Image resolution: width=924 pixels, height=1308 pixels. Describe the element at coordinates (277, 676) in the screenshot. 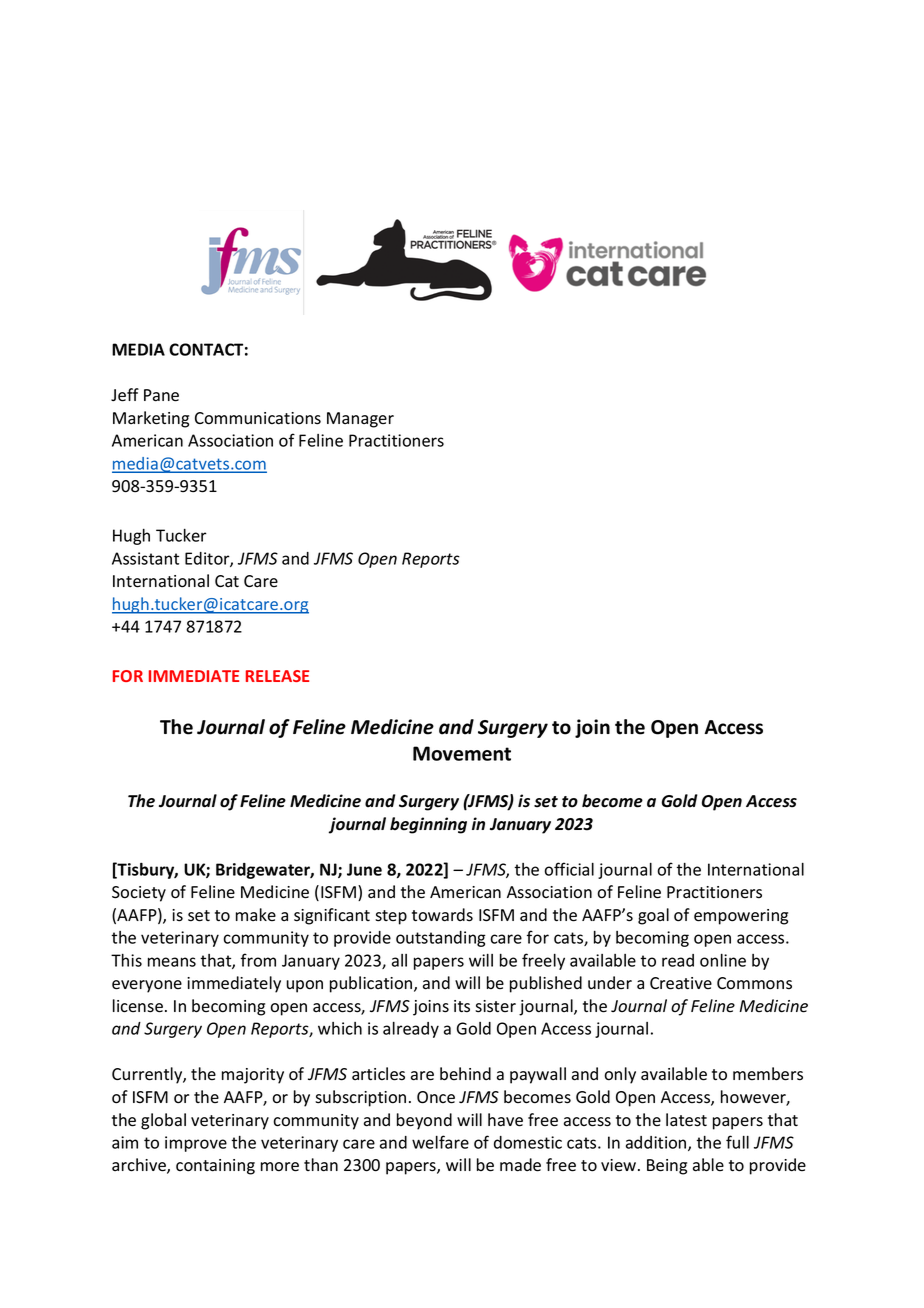

I see `RELEASE` at that location.
